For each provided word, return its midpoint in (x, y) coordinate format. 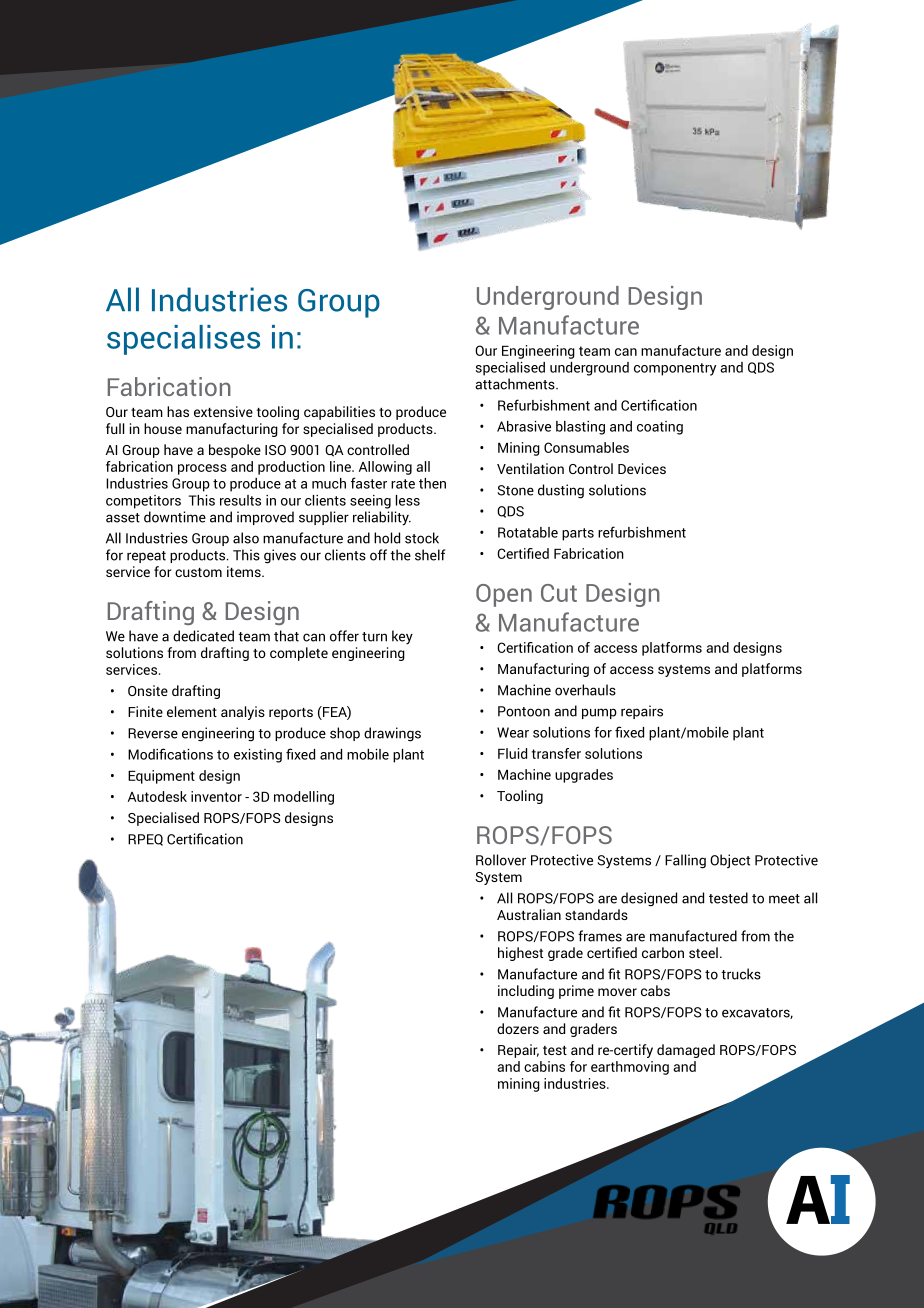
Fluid (512, 753)
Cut (559, 593)
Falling (685, 861)
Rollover (501, 860)
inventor (216, 796)
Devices (642, 468)
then (432, 483)
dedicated (203, 636)
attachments (516, 384)
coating (660, 428)
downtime (175, 517)
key (402, 637)
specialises (183, 340)
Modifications (170, 754)
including (526, 992)
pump (599, 713)
